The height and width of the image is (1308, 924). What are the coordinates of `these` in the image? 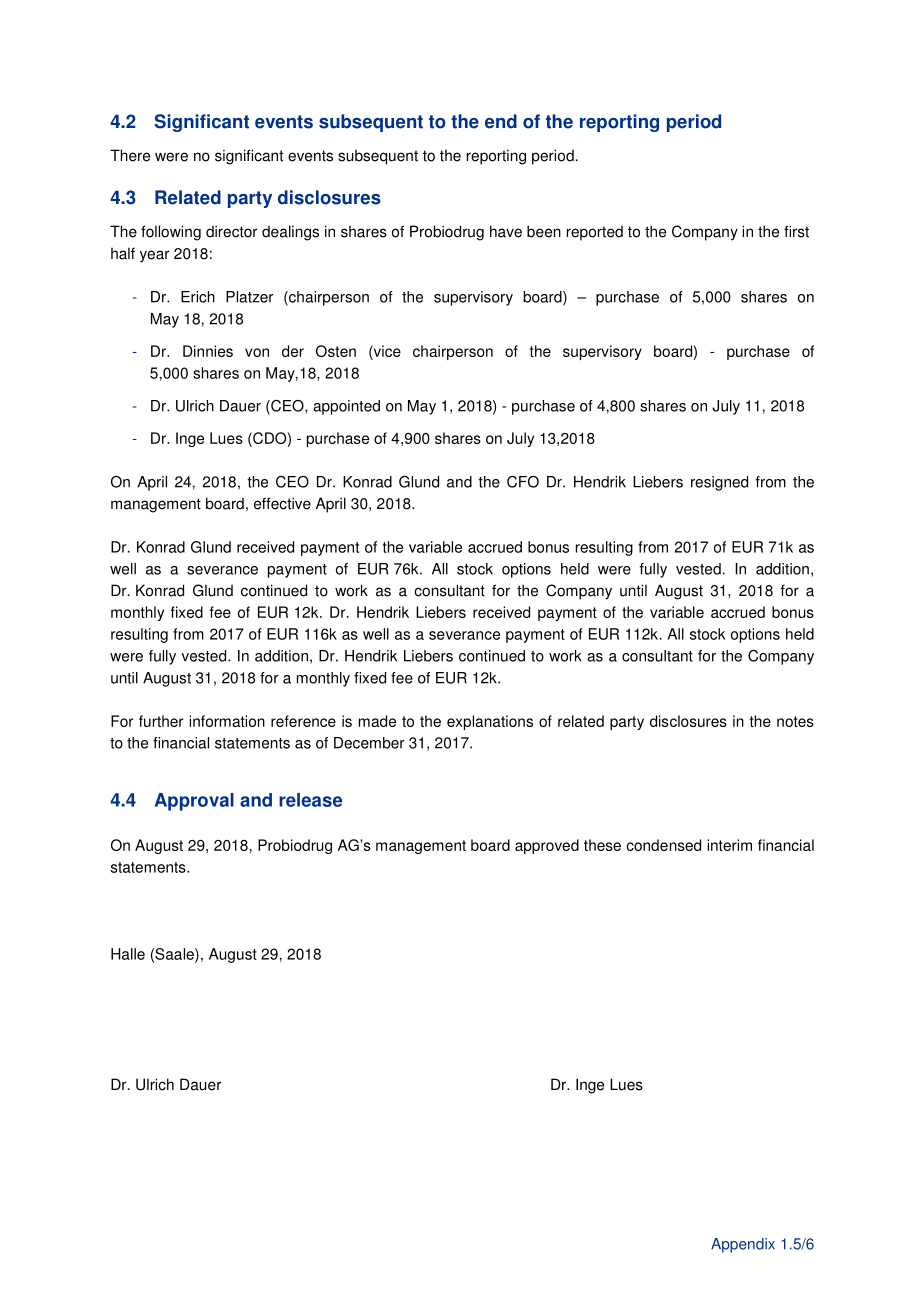 It's located at (602, 845).
